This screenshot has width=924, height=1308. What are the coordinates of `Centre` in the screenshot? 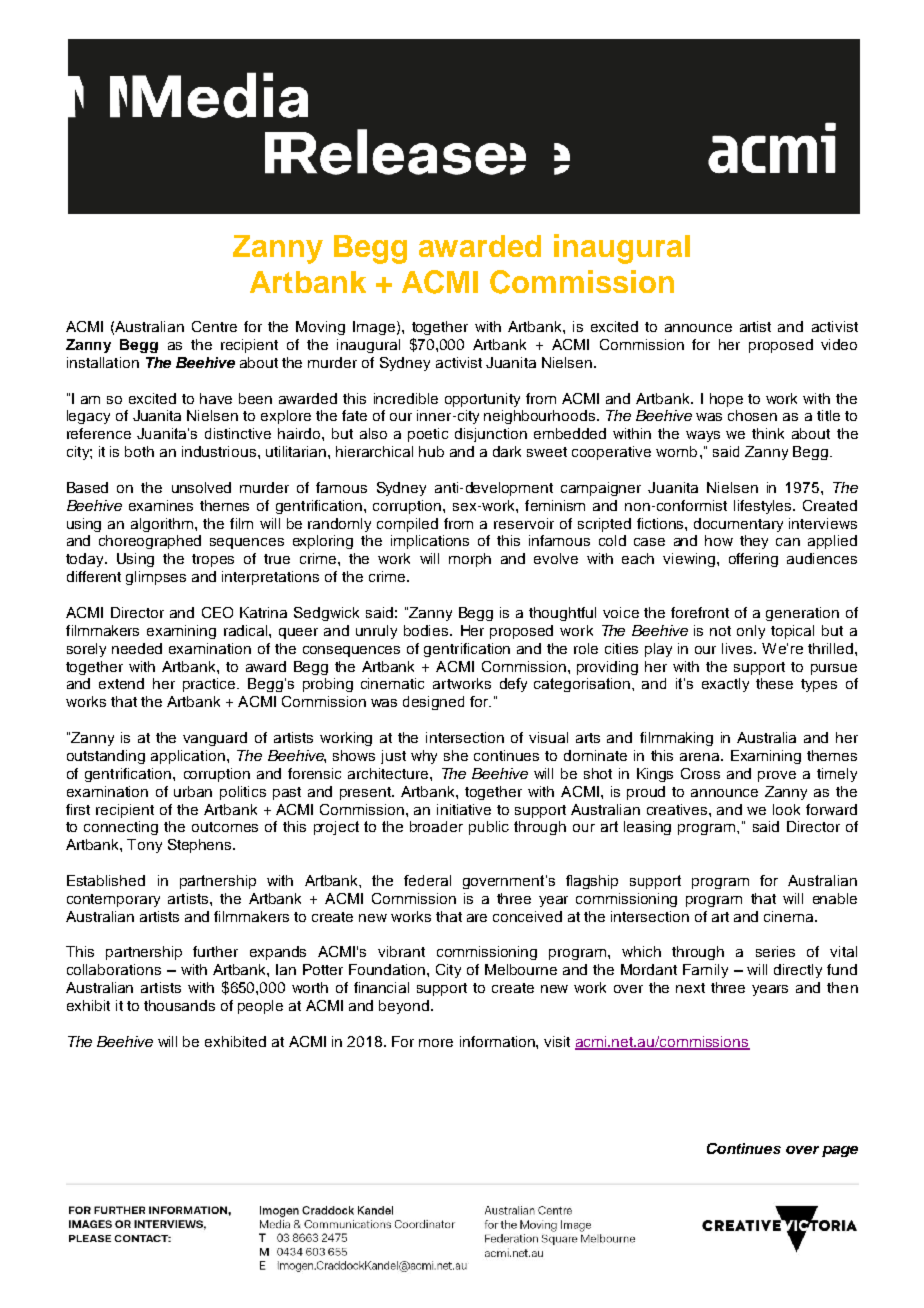 It's located at (214, 326).
